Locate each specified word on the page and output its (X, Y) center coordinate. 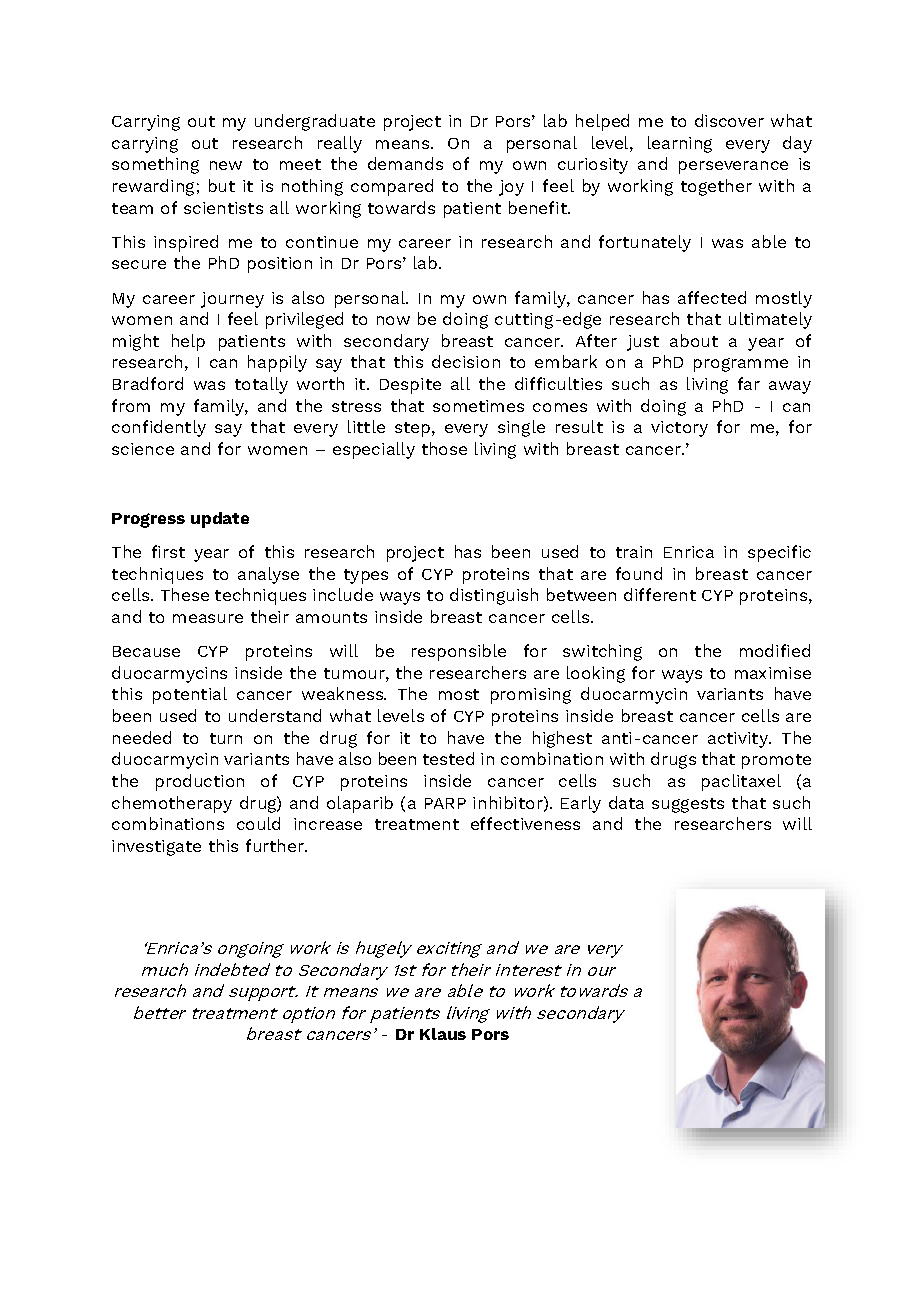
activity (739, 740)
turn (226, 738)
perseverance (733, 167)
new (226, 165)
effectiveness (525, 823)
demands (405, 163)
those (444, 448)
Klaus (443, 1034)
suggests (688, 805)
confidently (159, 428)
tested (448, 758)
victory (679, 429)
